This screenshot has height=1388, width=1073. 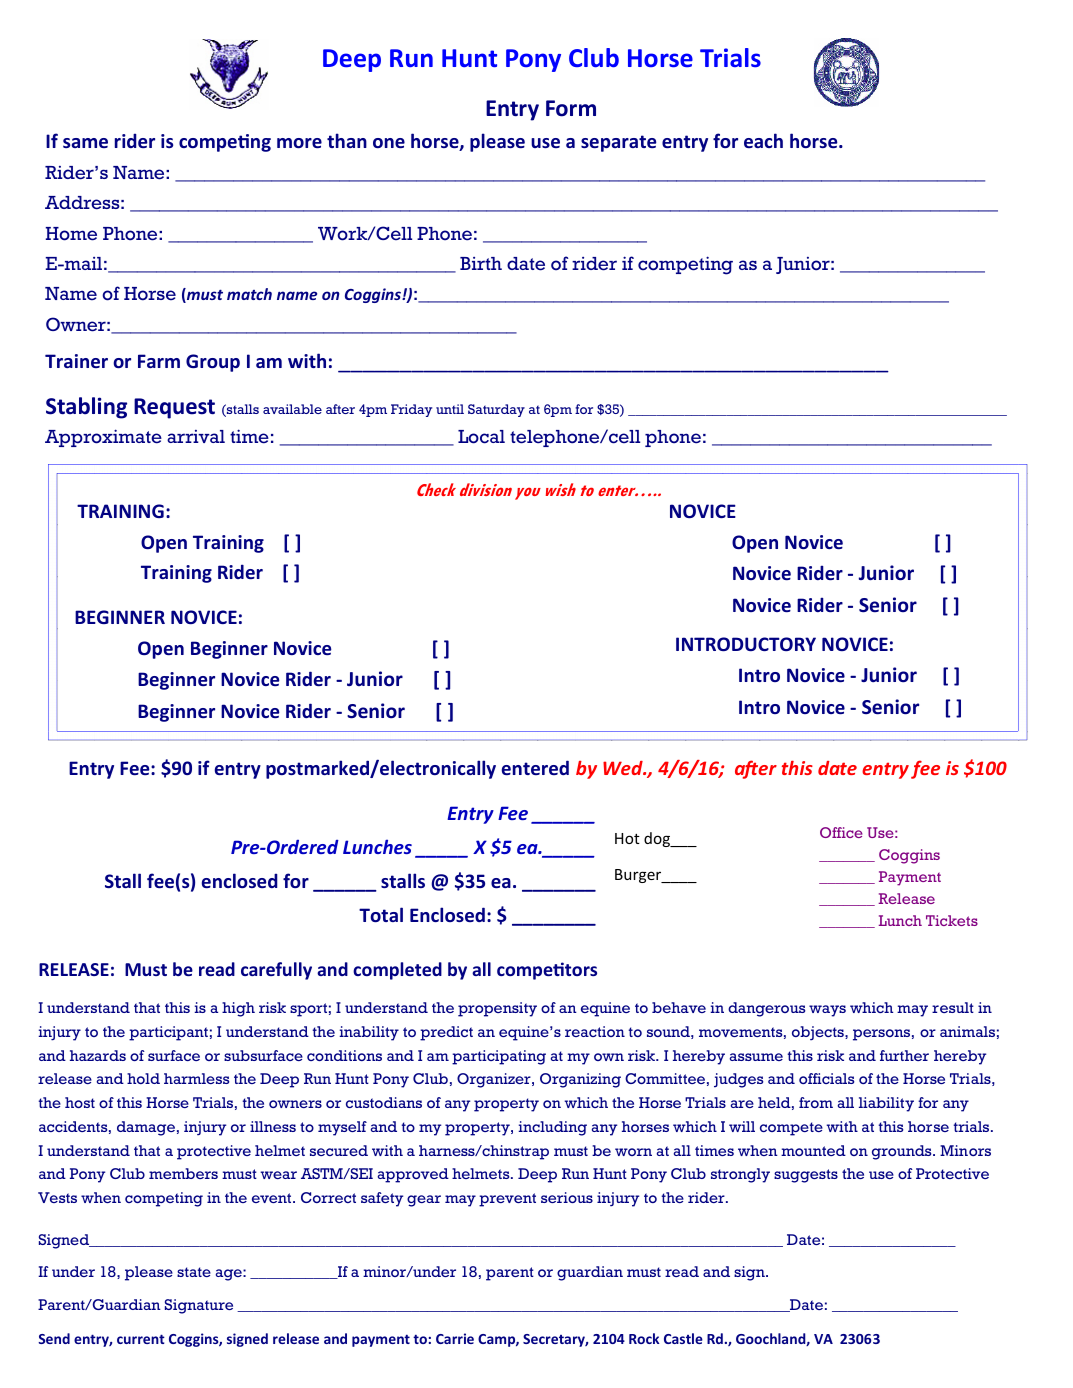 What do you see at coordinates (763, 140) in the screenshot?
I see `each` at bounding box center [763, 140].
